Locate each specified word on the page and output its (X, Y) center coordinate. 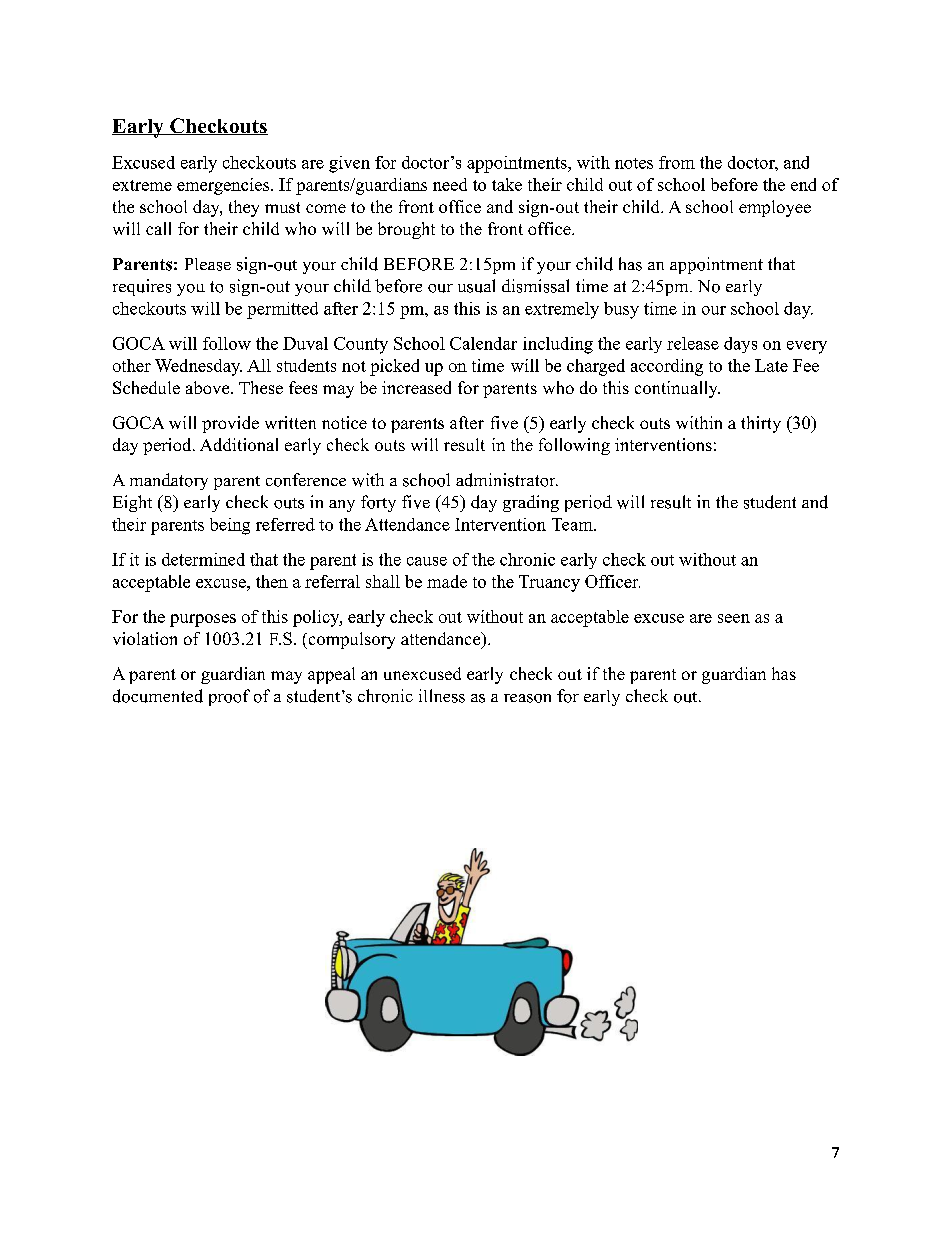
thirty (761, 424)
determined (203, 559)
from (677, 162)
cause (427, 561)
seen (734, 618)
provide (230, 424)
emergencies (223, 186)
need (450, 184)
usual (476, 286)
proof (229, 697)
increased (416, 387)
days (740, 345)
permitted (282, 310)
